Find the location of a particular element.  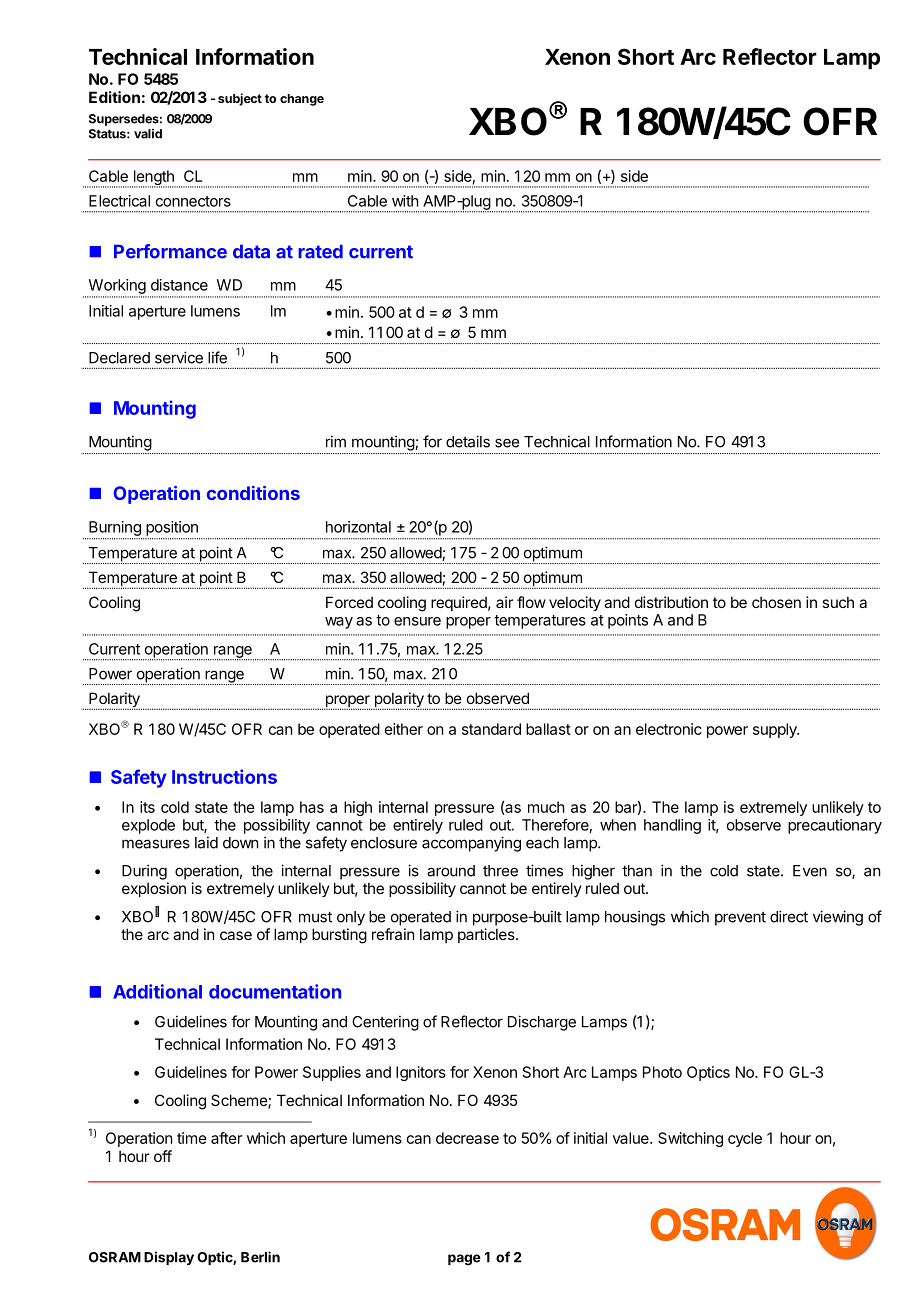

chosen is located at coordinates (776, 602).
